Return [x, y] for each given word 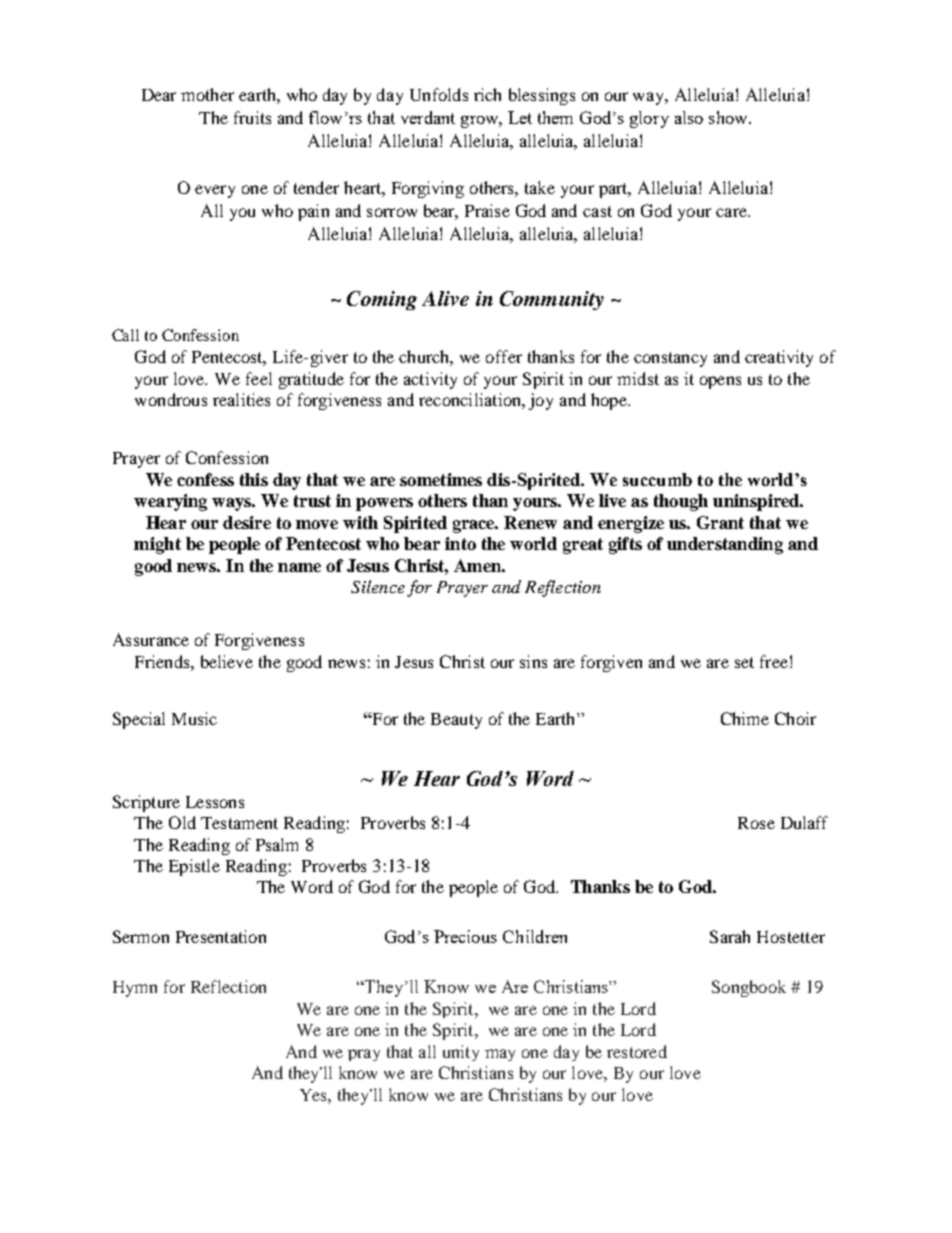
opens [720, 382]
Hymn [135, 989]
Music [194, 718]
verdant [428, 117]
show [729, 117]
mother [207, 94]
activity [430, 380]
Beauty [456, 721]
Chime [745, 718]
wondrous [171, 399]
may [500, 1055]
